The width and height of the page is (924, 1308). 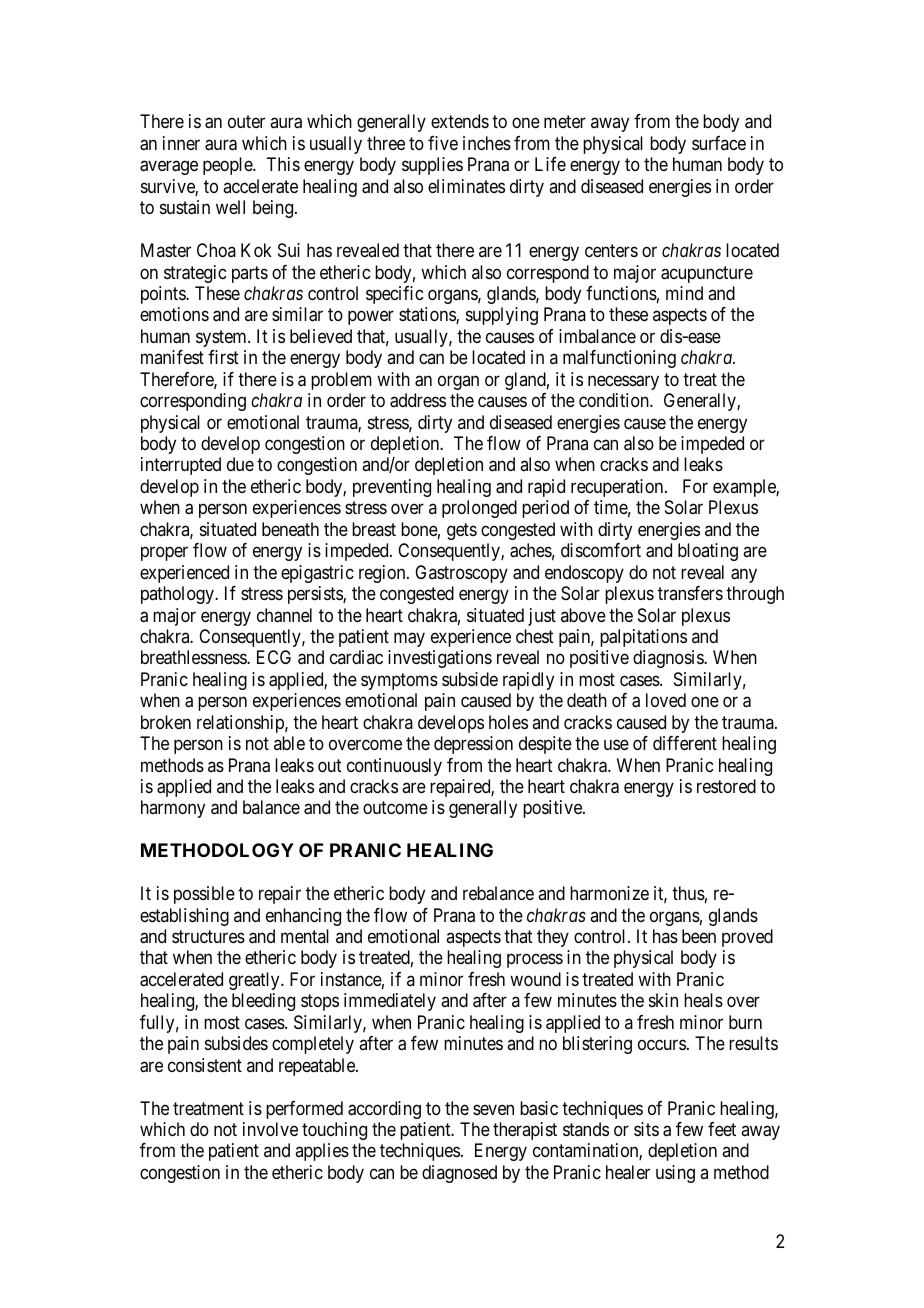 I want to click on diagnosis, so click(x=669, y=659).
